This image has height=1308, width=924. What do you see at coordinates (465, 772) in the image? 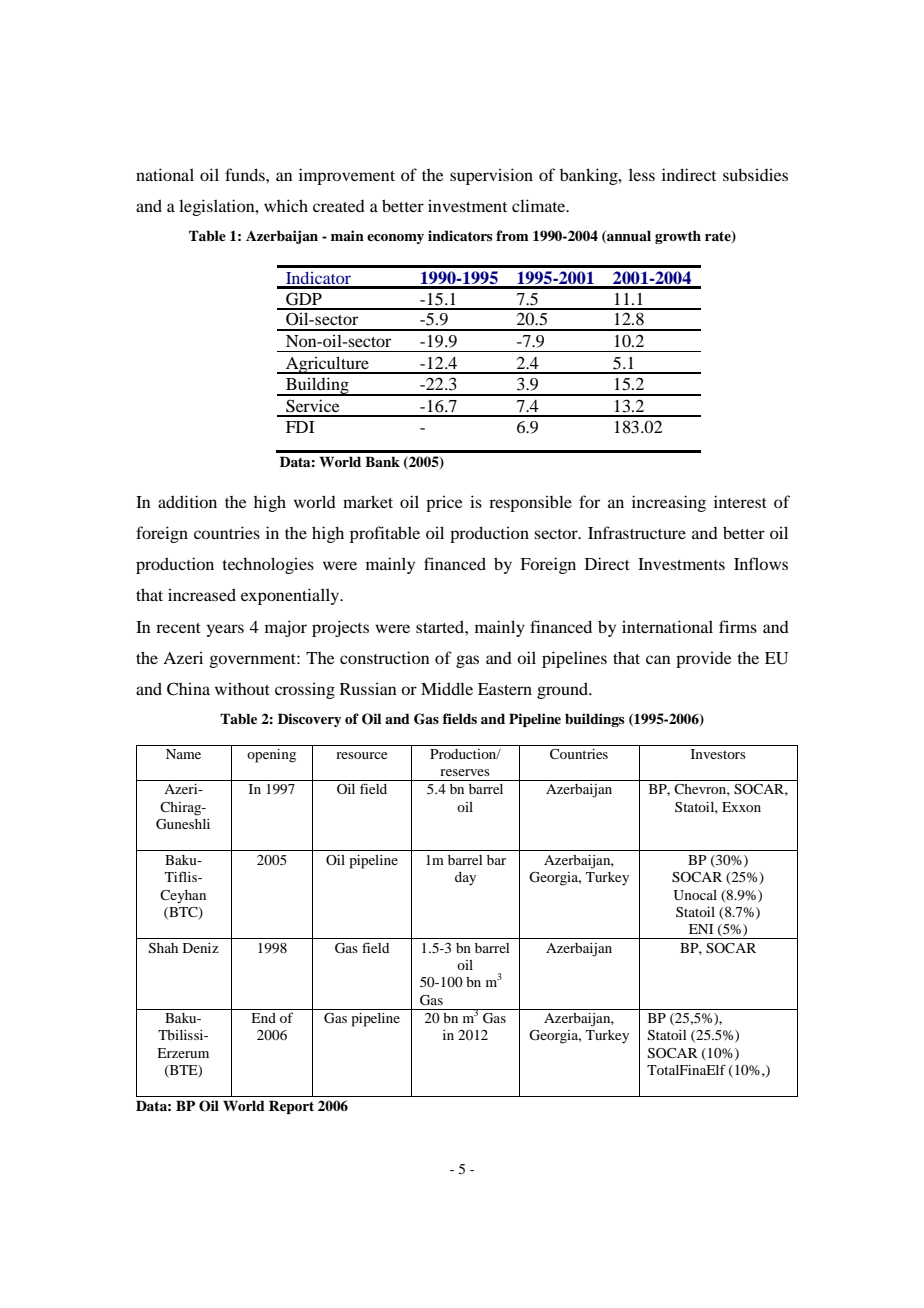
I see `reserves` at bounding box center [465, 772].
